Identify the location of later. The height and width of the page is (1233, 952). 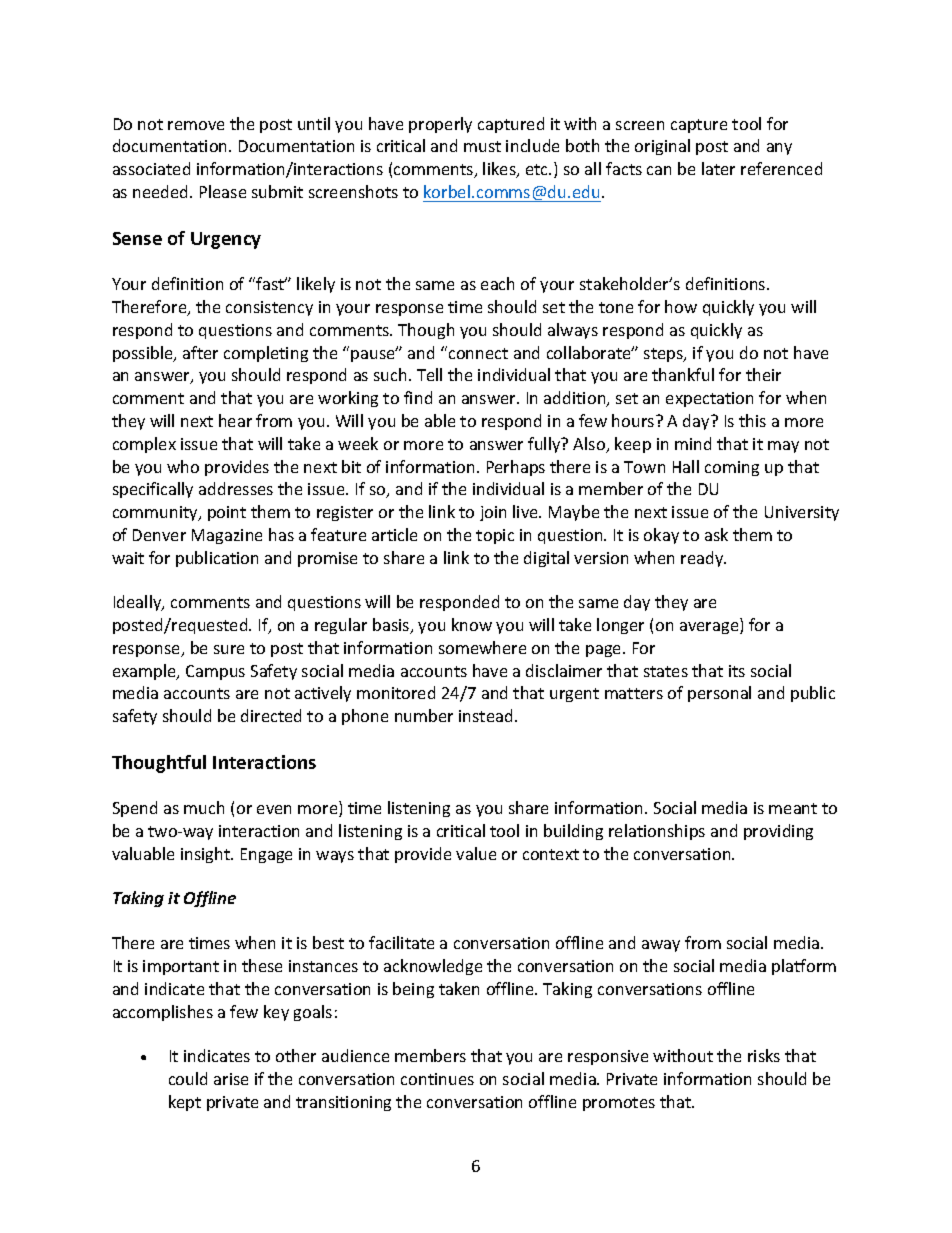
(718, 168).
